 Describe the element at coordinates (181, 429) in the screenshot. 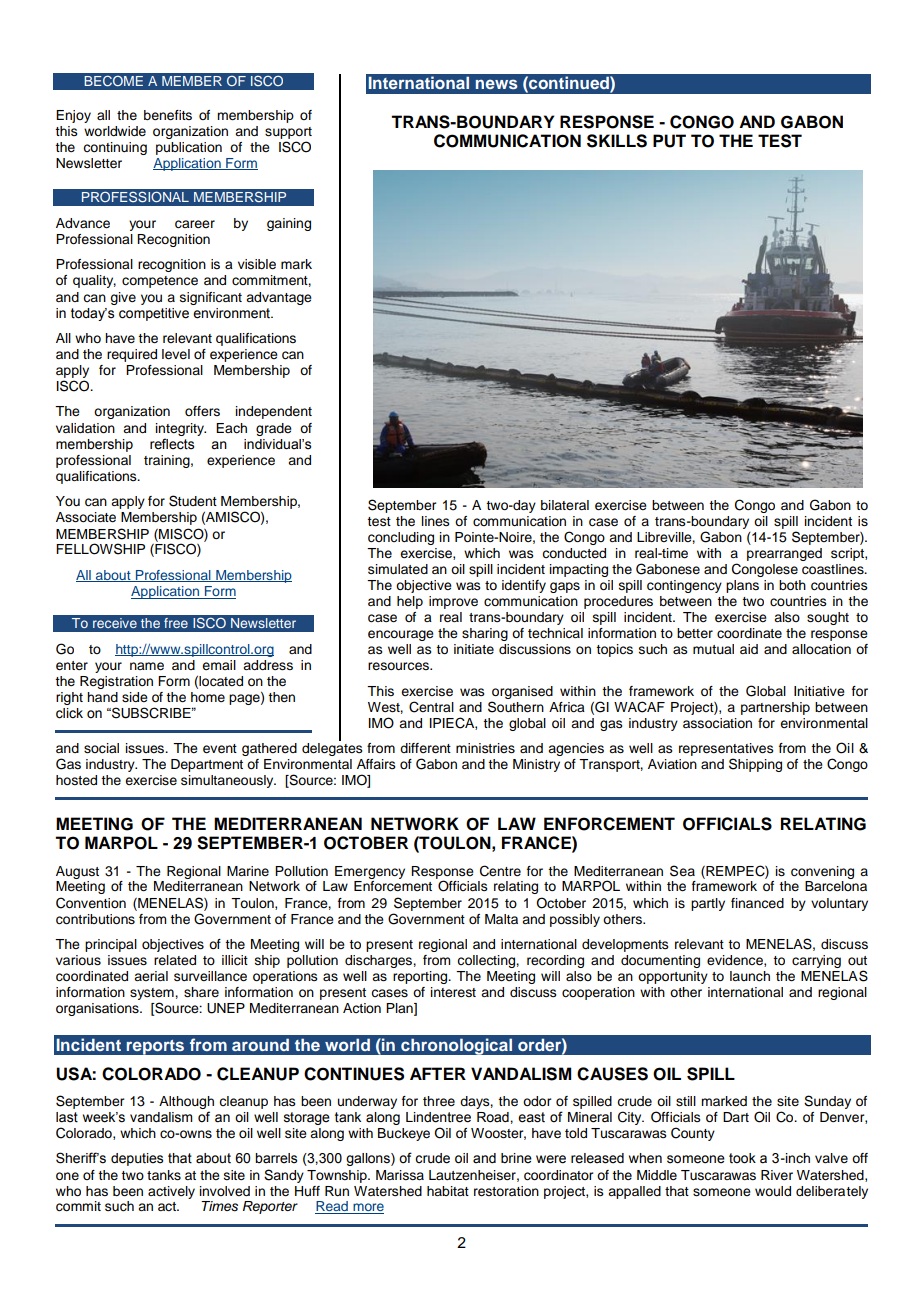

I see `integrity` at that location.
